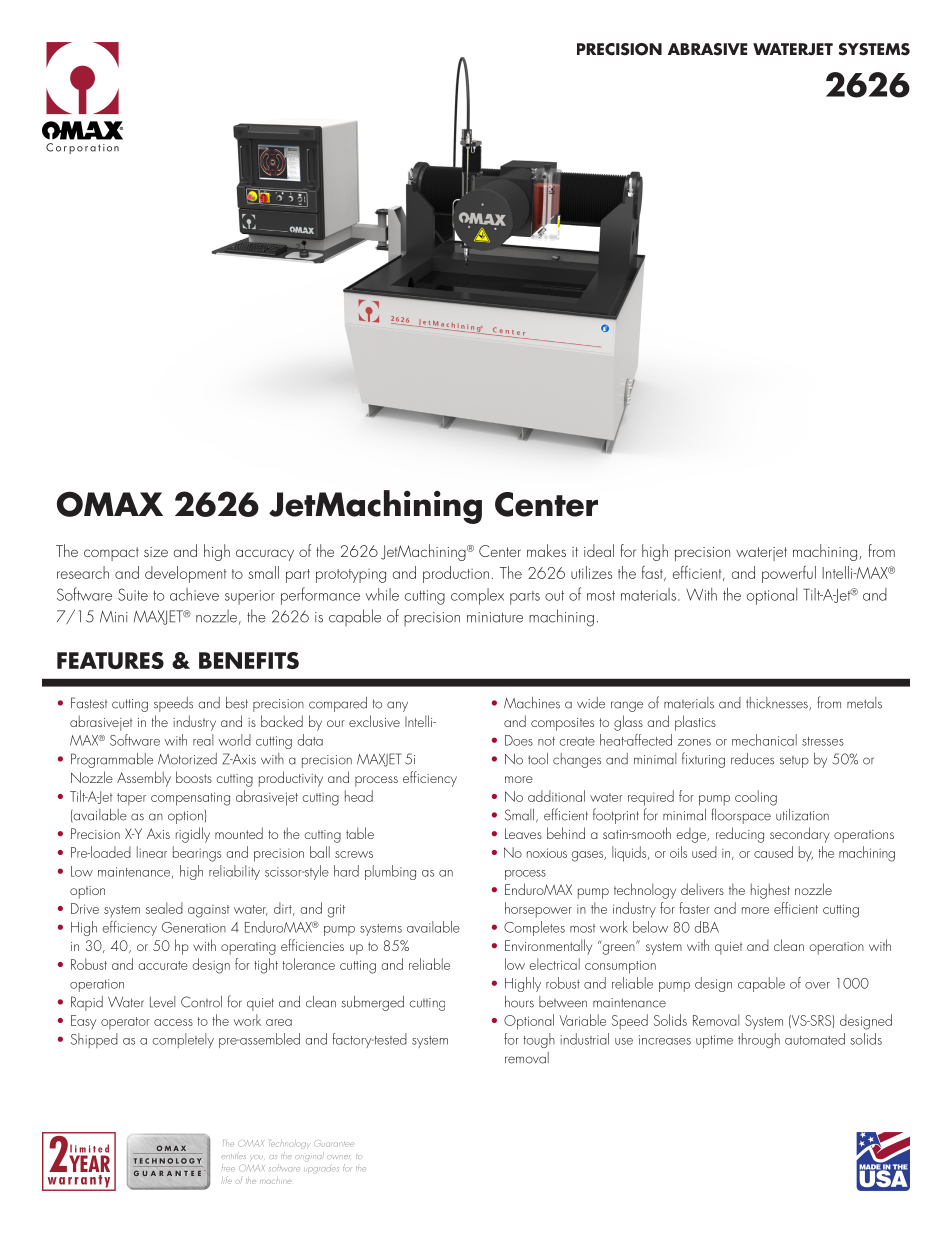  What do you see at coordinates (185, 574) in the screenshot?
I see `development` at bounding box center [185, 574].
